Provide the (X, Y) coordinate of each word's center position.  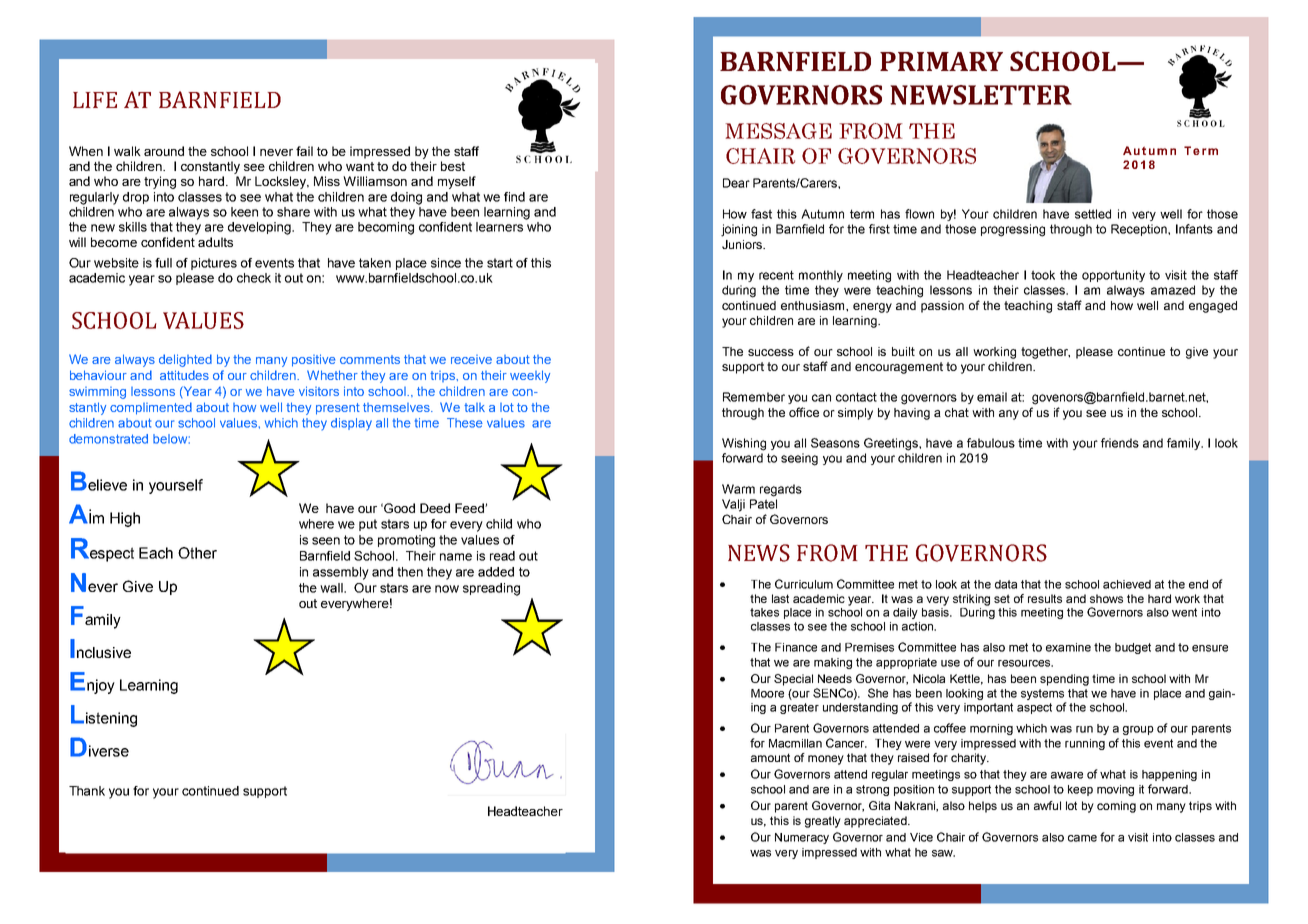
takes (764, 612)
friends (1120, 443)
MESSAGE (778, 131)
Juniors (743, 244)
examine (1068, 647)
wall (332, 588)
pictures (214, 264)
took (1043, 275)
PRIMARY (941, 61)
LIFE (95, 100)
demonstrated (108, 439)
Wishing (744, 444)
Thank (87, 791)
